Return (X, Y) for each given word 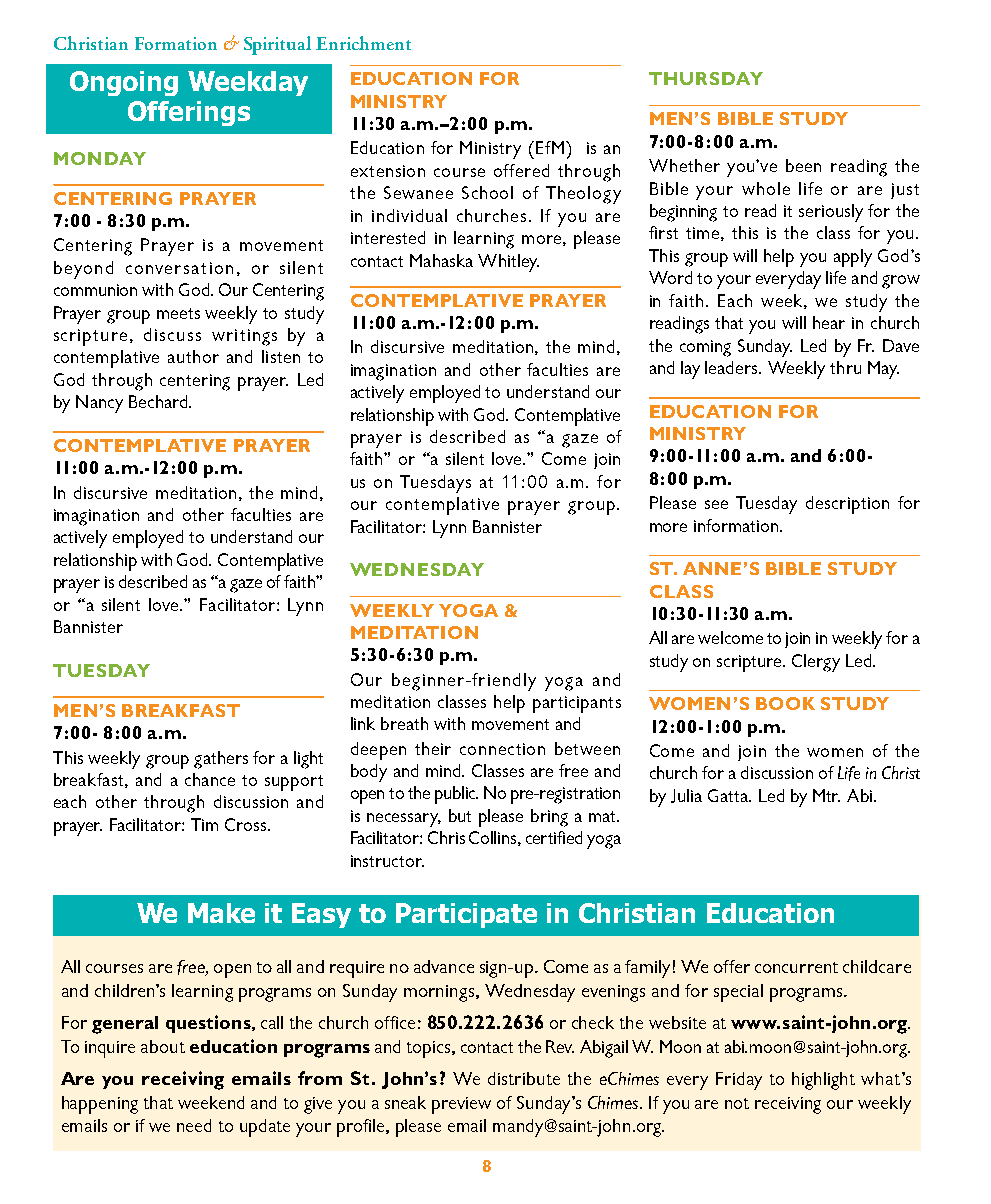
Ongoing (124, 83)
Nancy (99, 404)
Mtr (826, 795)
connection (502, 749)
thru (845, 367)
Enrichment (363, 43)
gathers (221, 760)
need (194, 1125)
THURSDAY (706, 78)
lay (690, 370)
